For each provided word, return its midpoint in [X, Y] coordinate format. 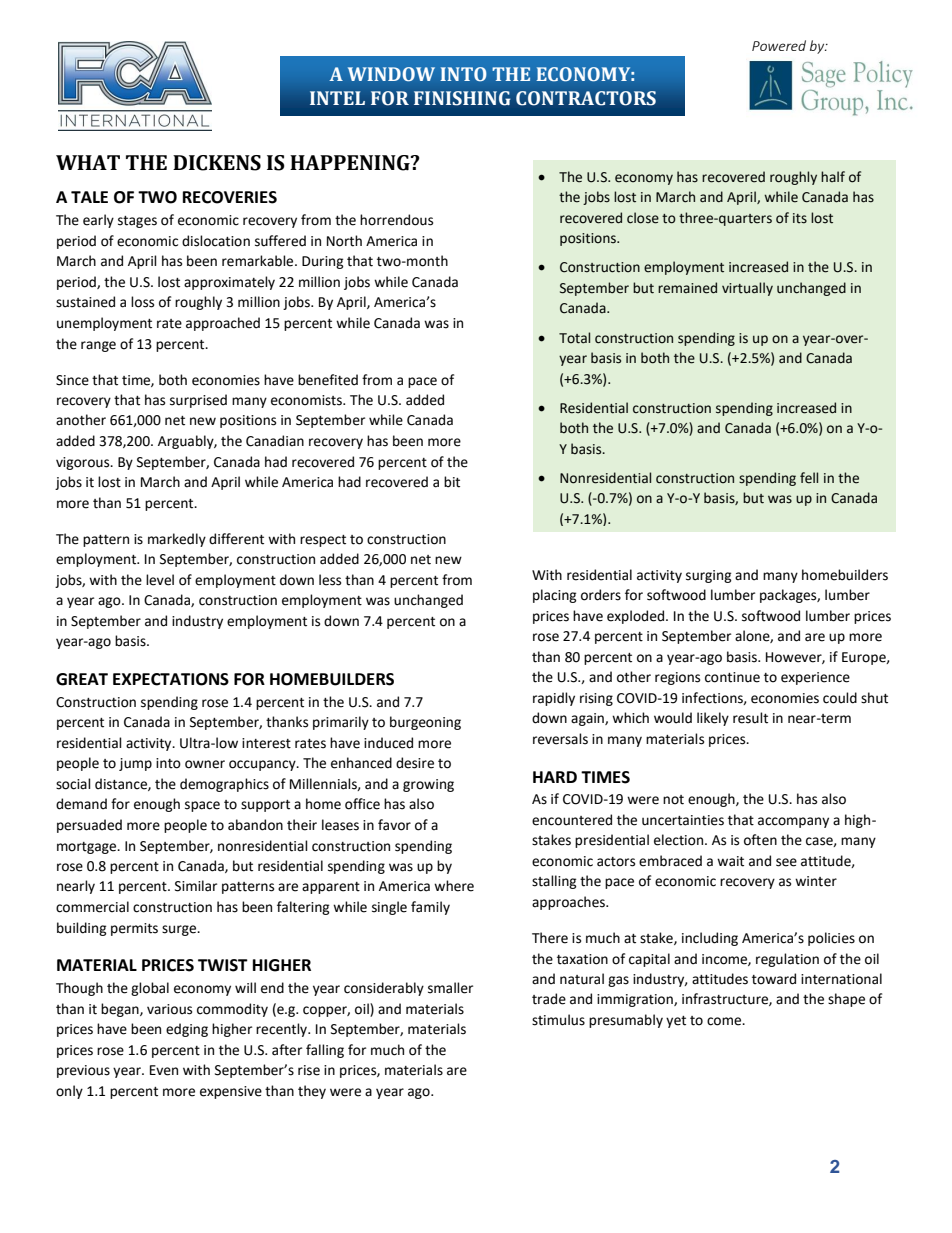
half [833, 176]
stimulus [558, 1020]
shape [846, 1000]
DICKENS [217, 163]
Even [164, 1070]
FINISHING [462, 98]
